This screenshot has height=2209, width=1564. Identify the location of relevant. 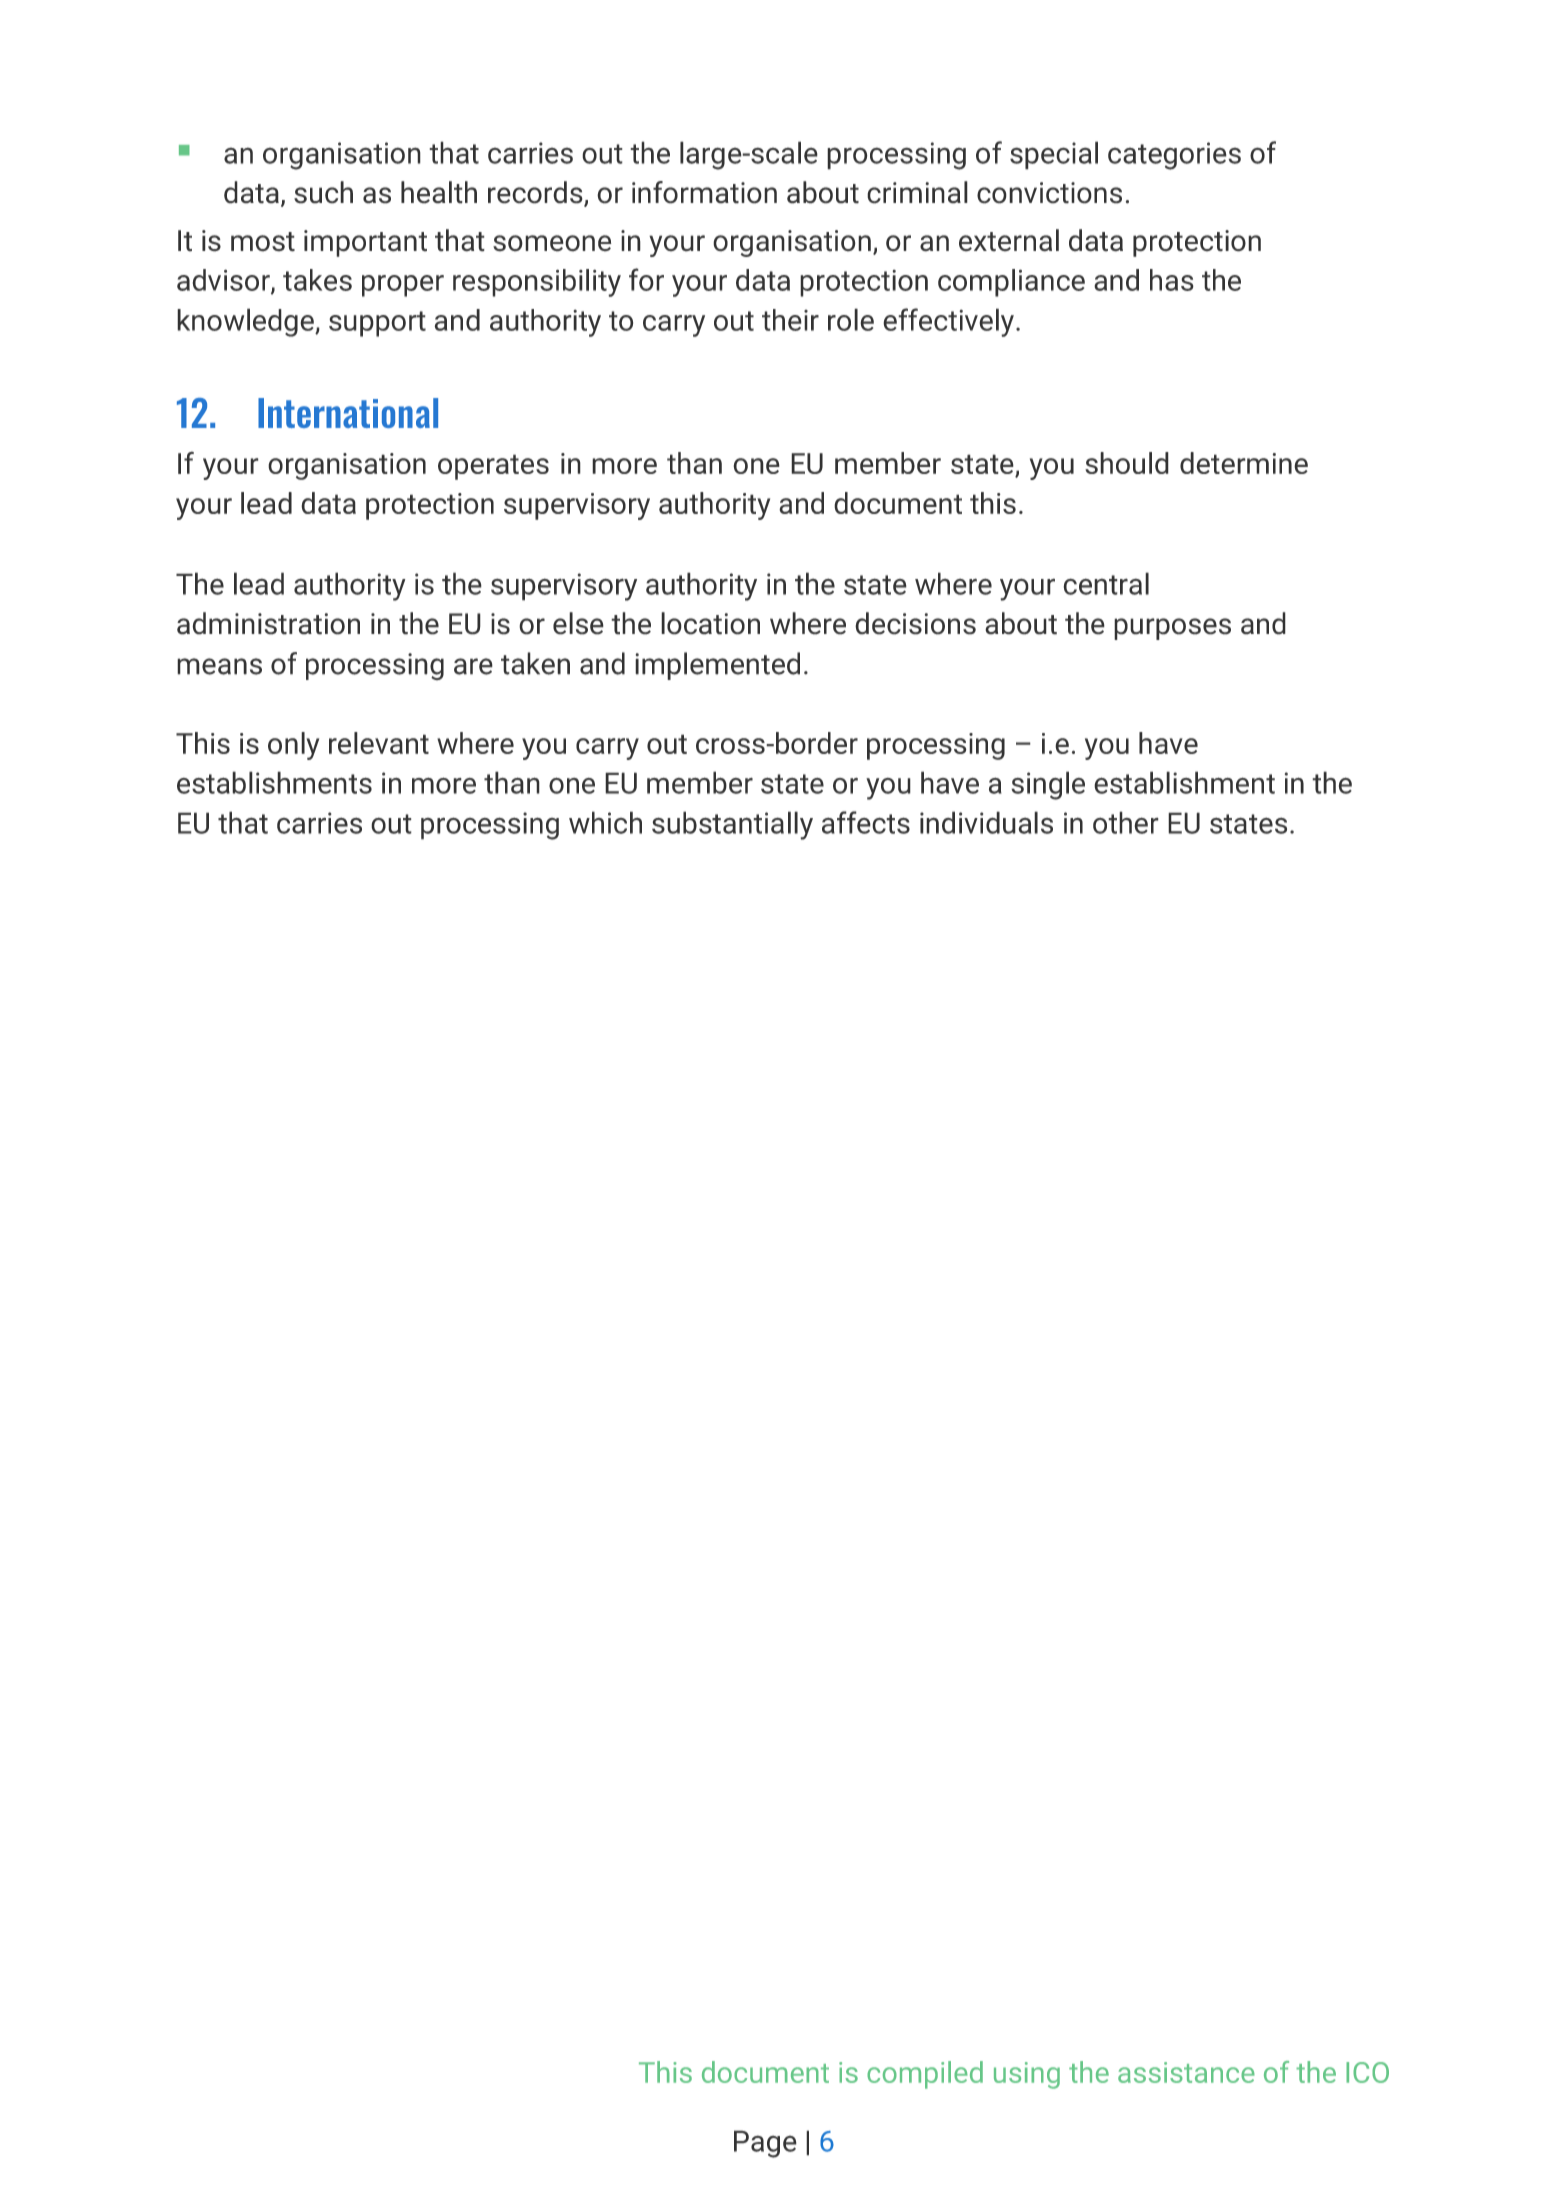
(379, 743).
